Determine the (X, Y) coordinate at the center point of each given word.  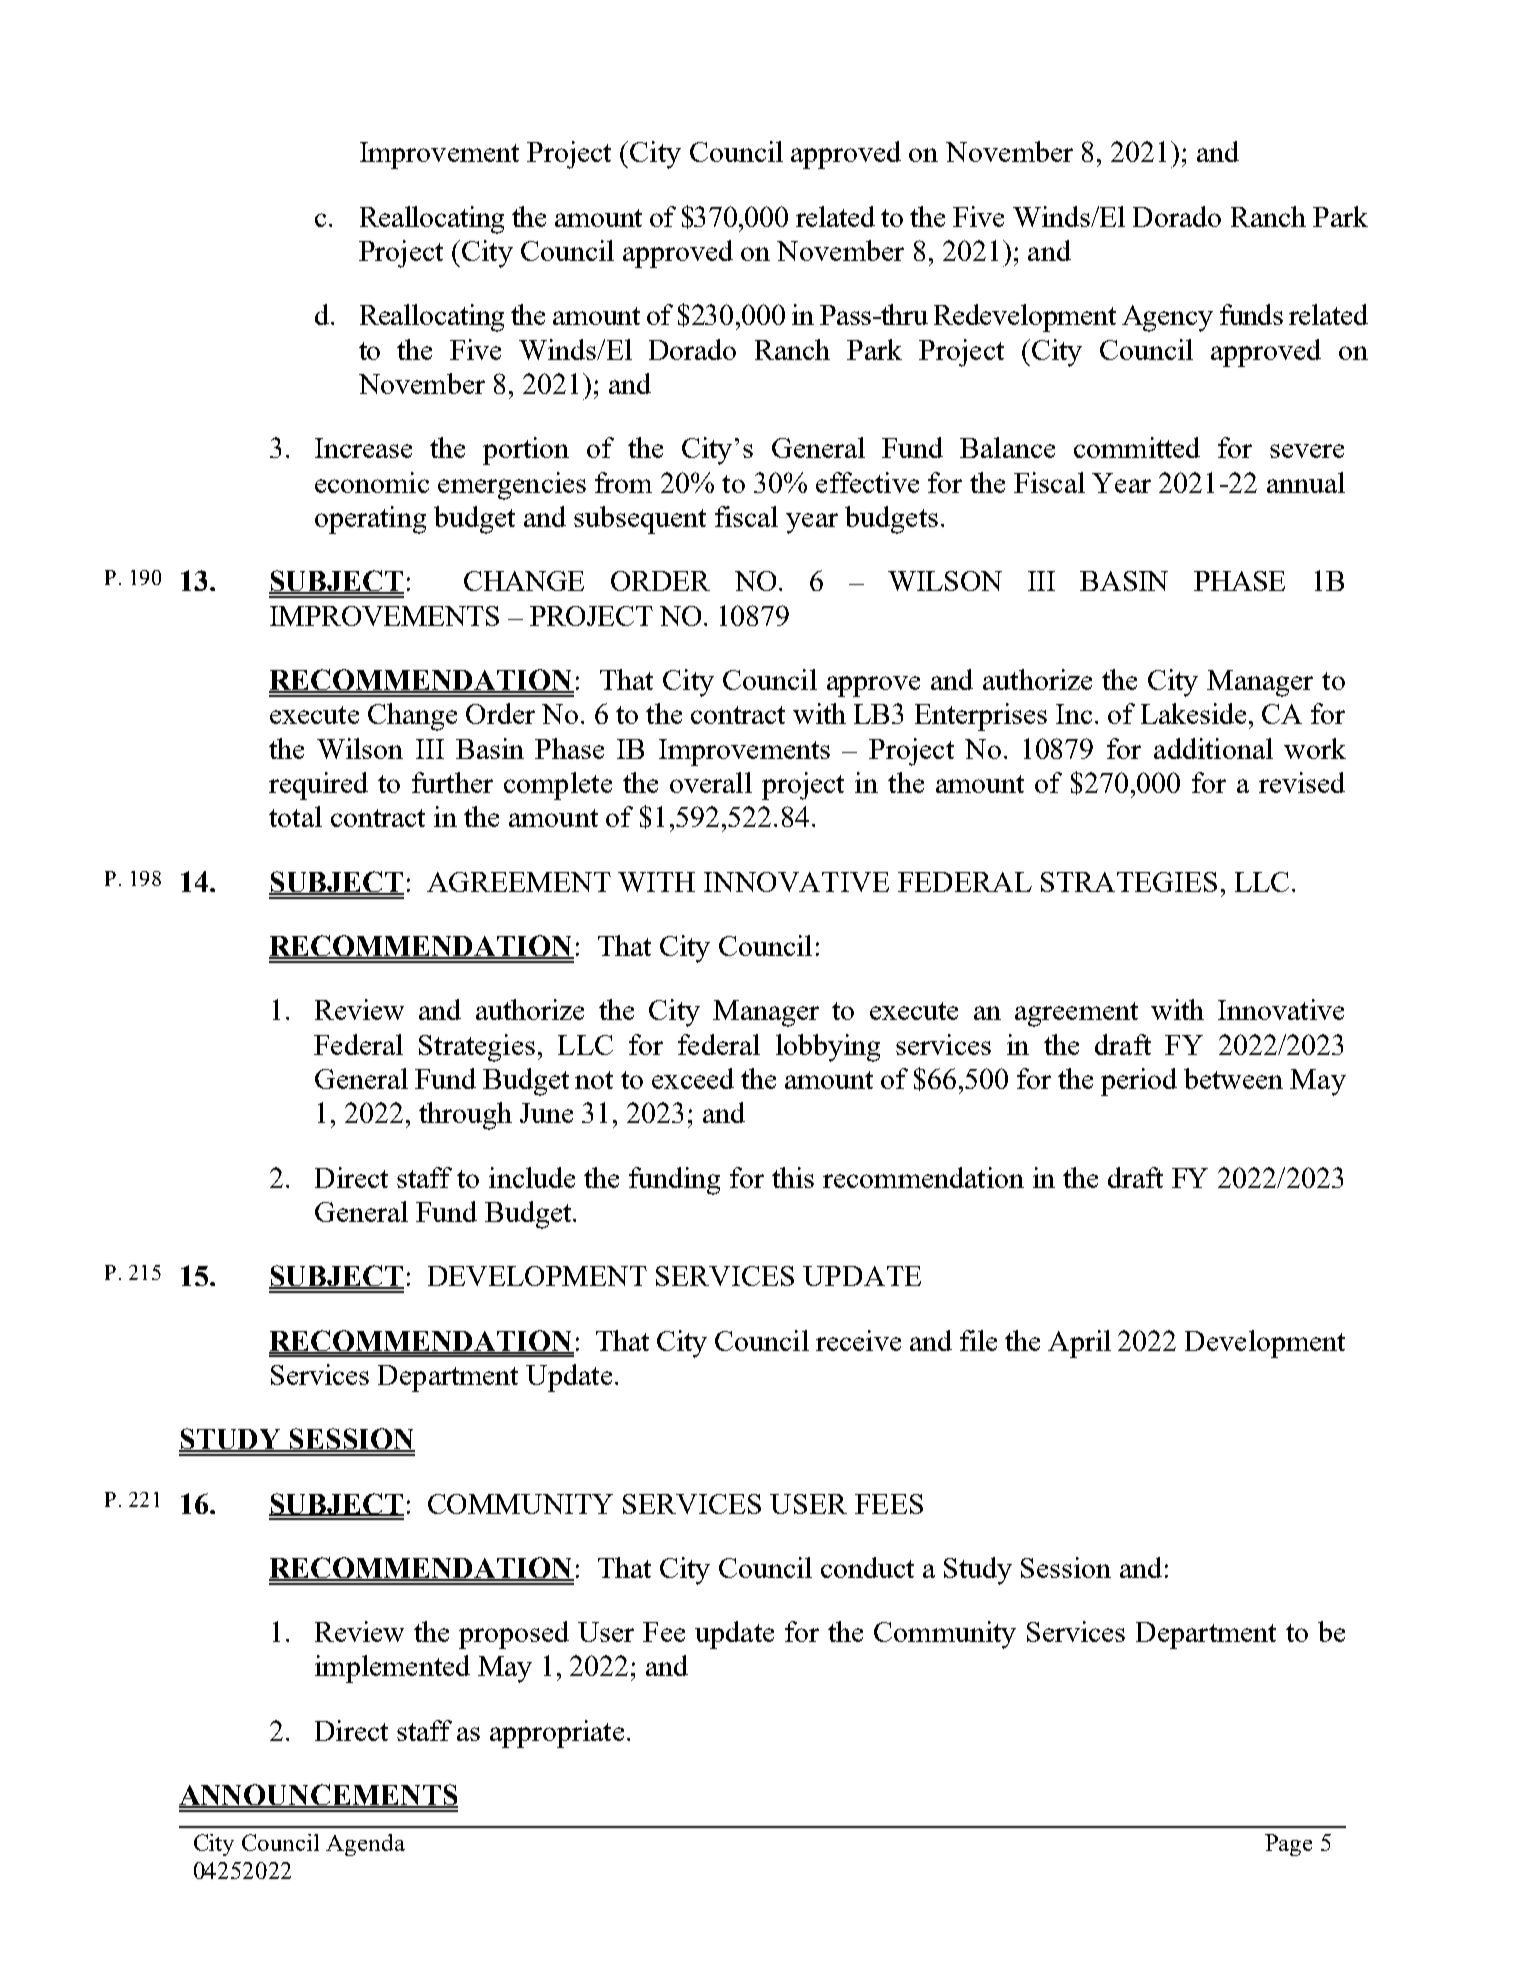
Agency (1167, 318)
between (1233, 1078)
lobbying (828, 1048)
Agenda (365, 1845)
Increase (363, 448)
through (465, 1116)
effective (867, 482)
